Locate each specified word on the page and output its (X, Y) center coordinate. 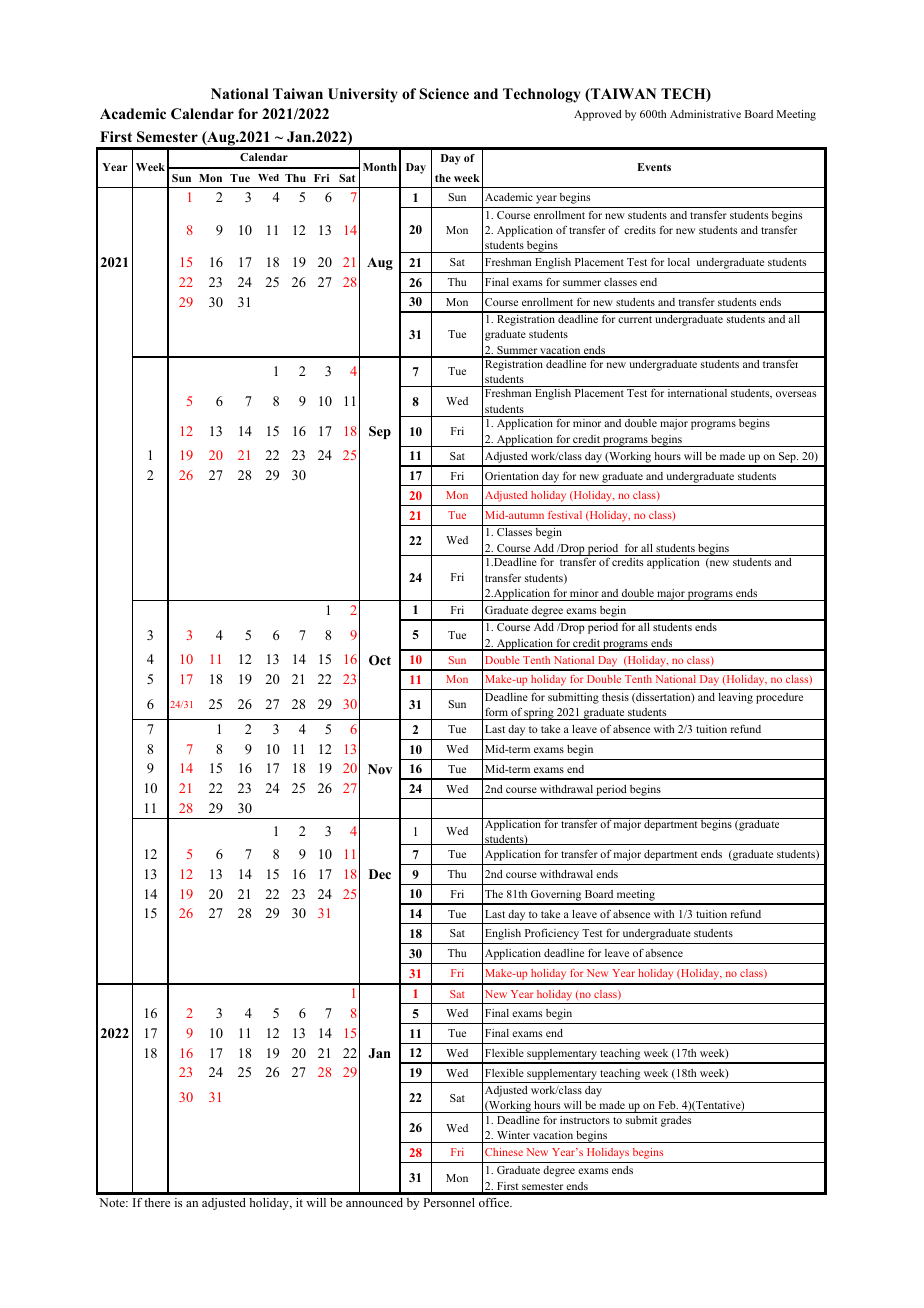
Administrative (705, 114)
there (157, 1202)
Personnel (449, 1202)
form (496, 711)
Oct (380, 660)
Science (444, 94)
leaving (736, 698)
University (363, 95)
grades (676, 1121)
